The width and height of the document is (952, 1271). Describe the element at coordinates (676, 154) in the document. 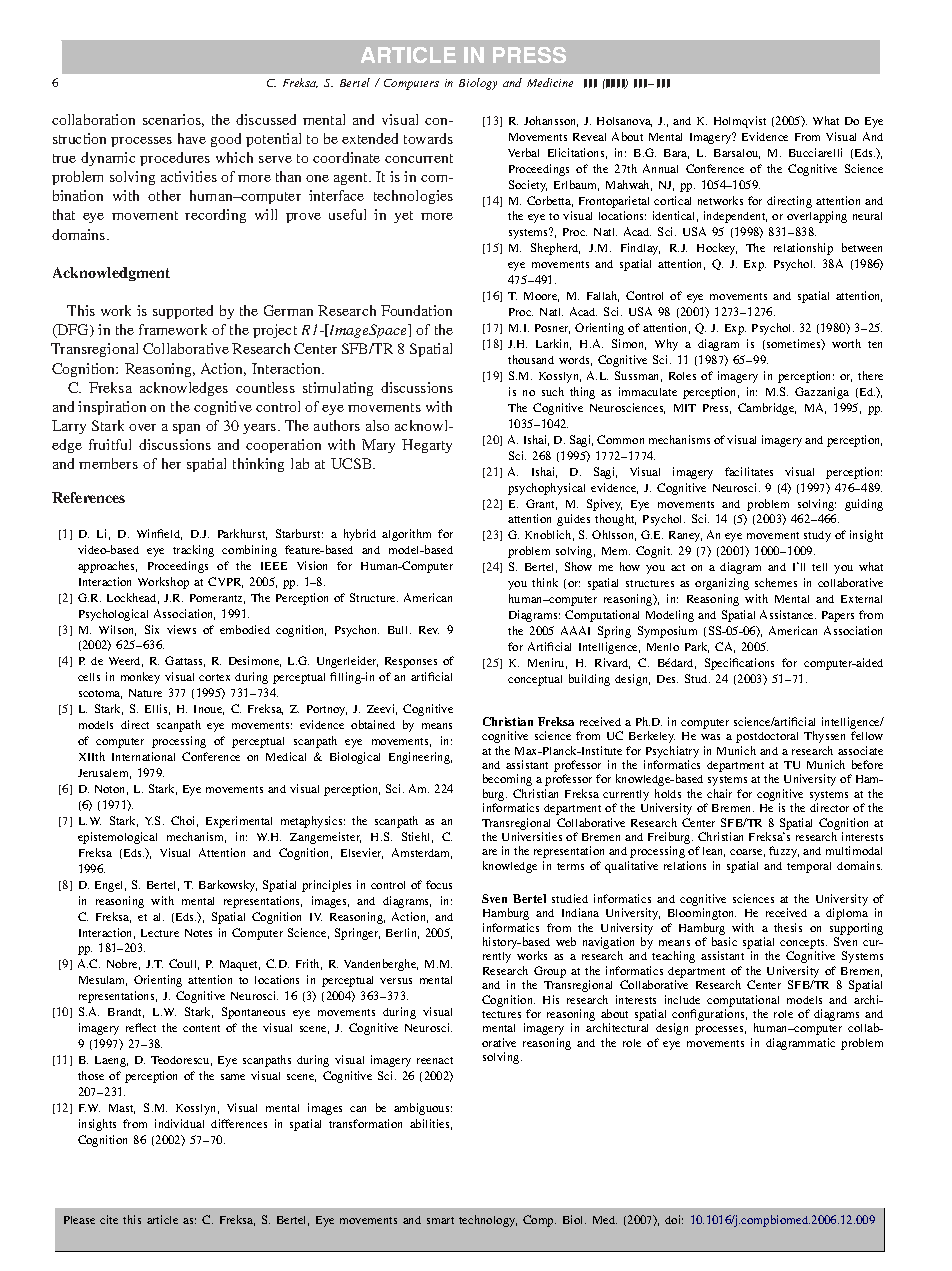

I see `Bara` at that location.
